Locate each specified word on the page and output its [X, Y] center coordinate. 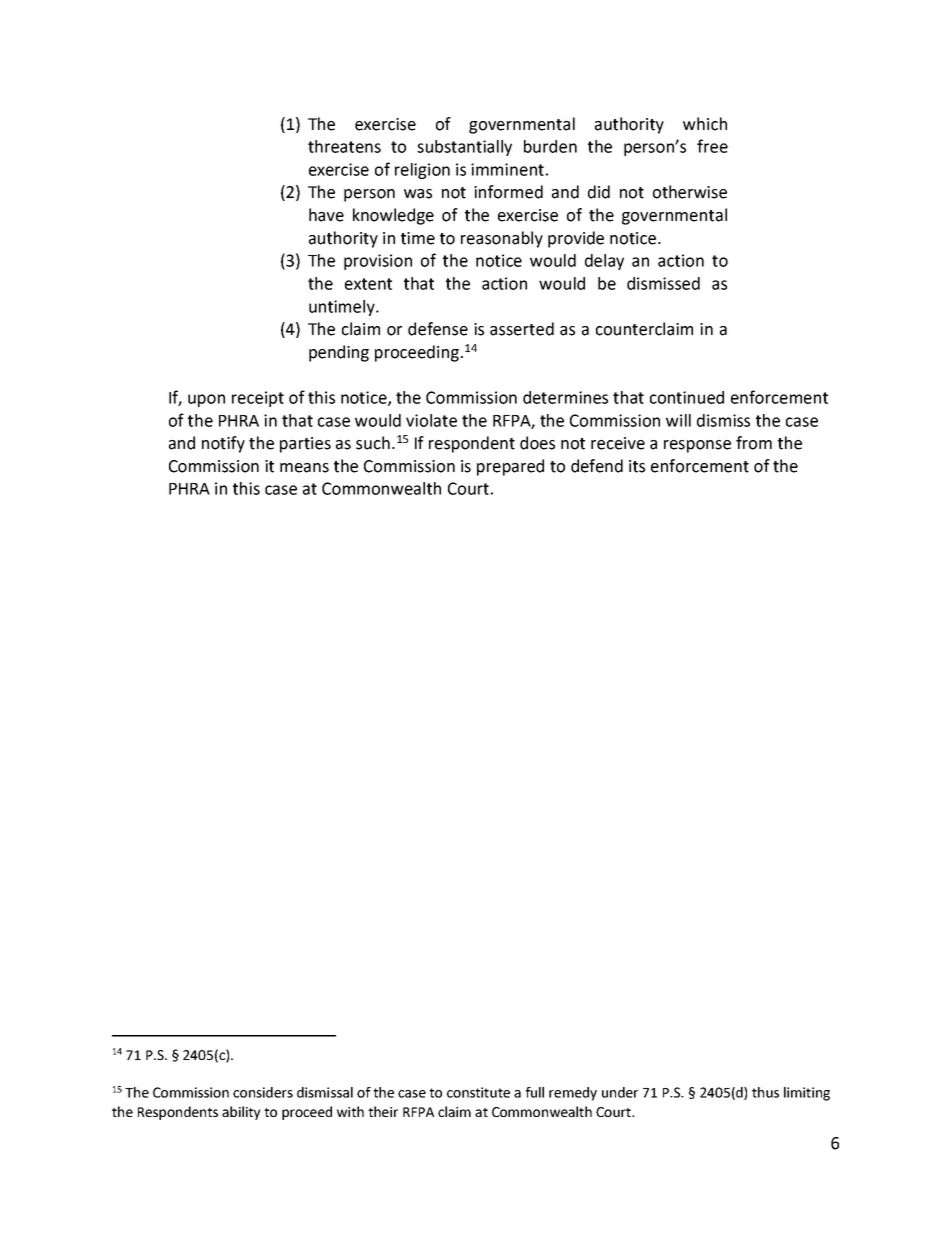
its [637, 466]
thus [765, 1092]
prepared [510, 467]
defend [597, 466]
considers [263, 1092]
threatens [344, 146]
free [712, 146]
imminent [507, 169]
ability [241, 1113]
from [754, 443]
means [304, 468]
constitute [478, 1092]
